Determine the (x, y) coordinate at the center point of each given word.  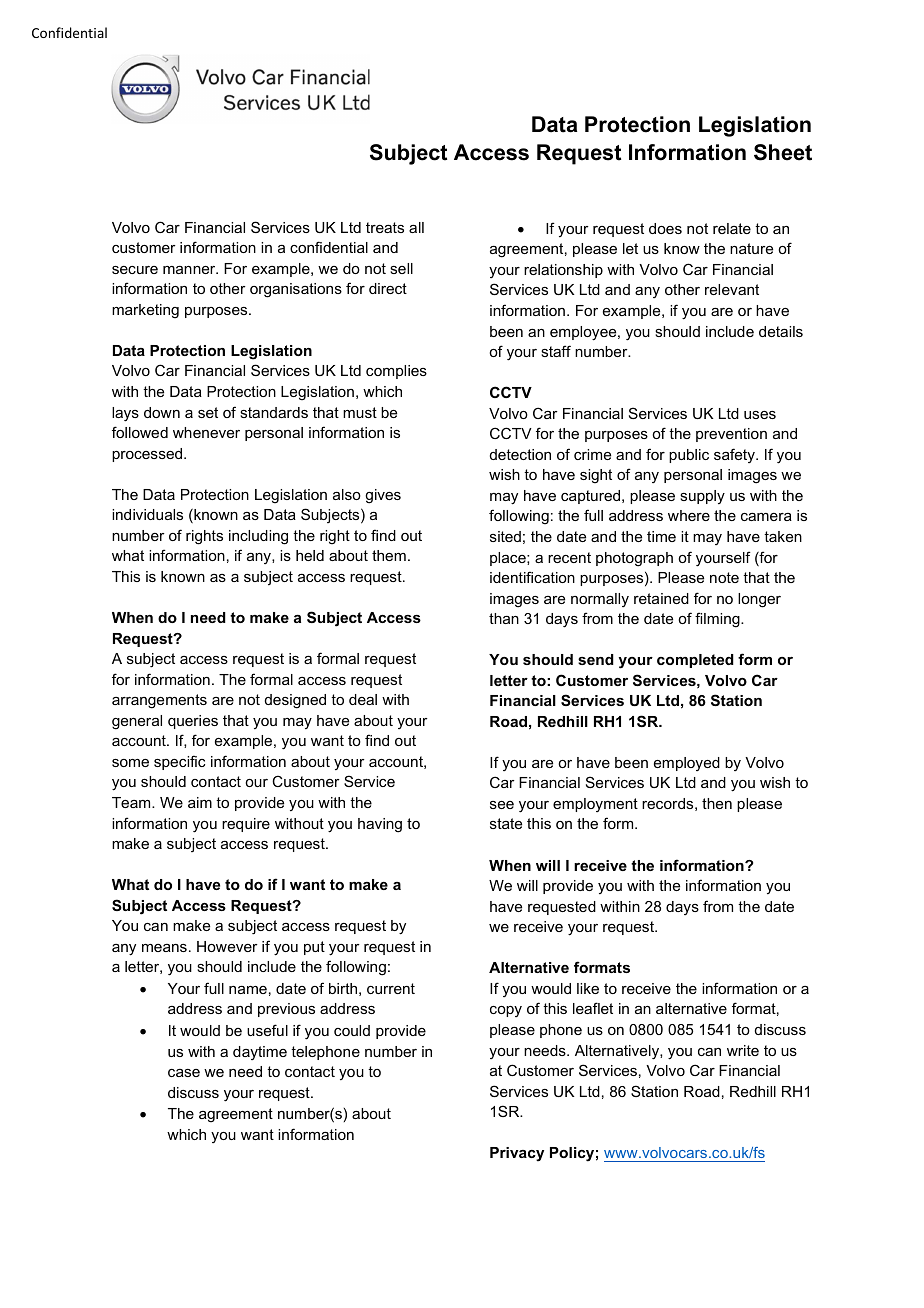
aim (200, 802)
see (502, 805)
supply (702, 497)
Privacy (517, 1154)
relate (732, 228)
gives (383, 496)
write (743, 1050)
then (717, 803)
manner (190, 270)
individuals (147, 514)
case (184, 1073)
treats (385, 227)
